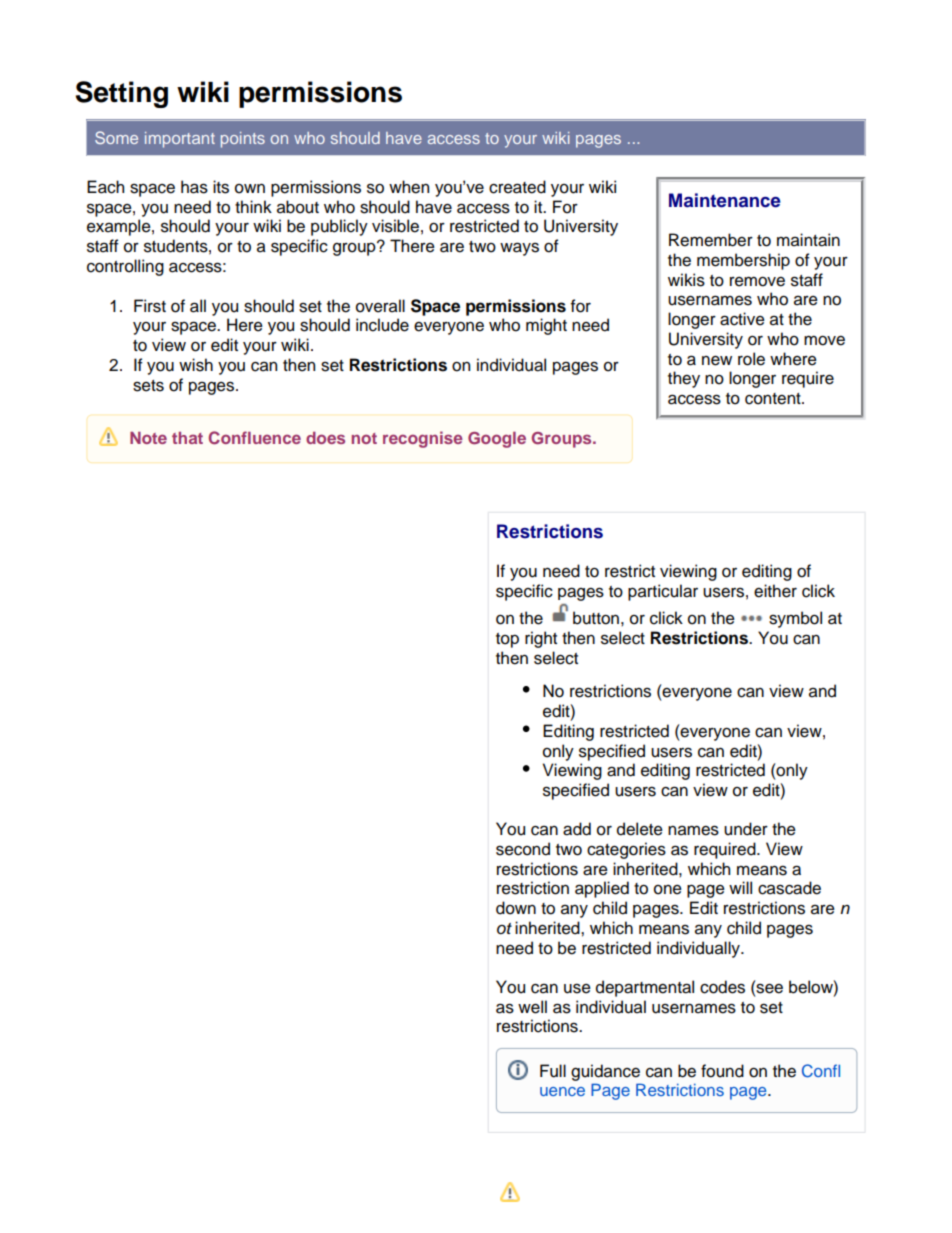 The height and width of the document is (1233, 952). Describe the element at coordinates (507, 640) in the document. I see `top` at that location.
